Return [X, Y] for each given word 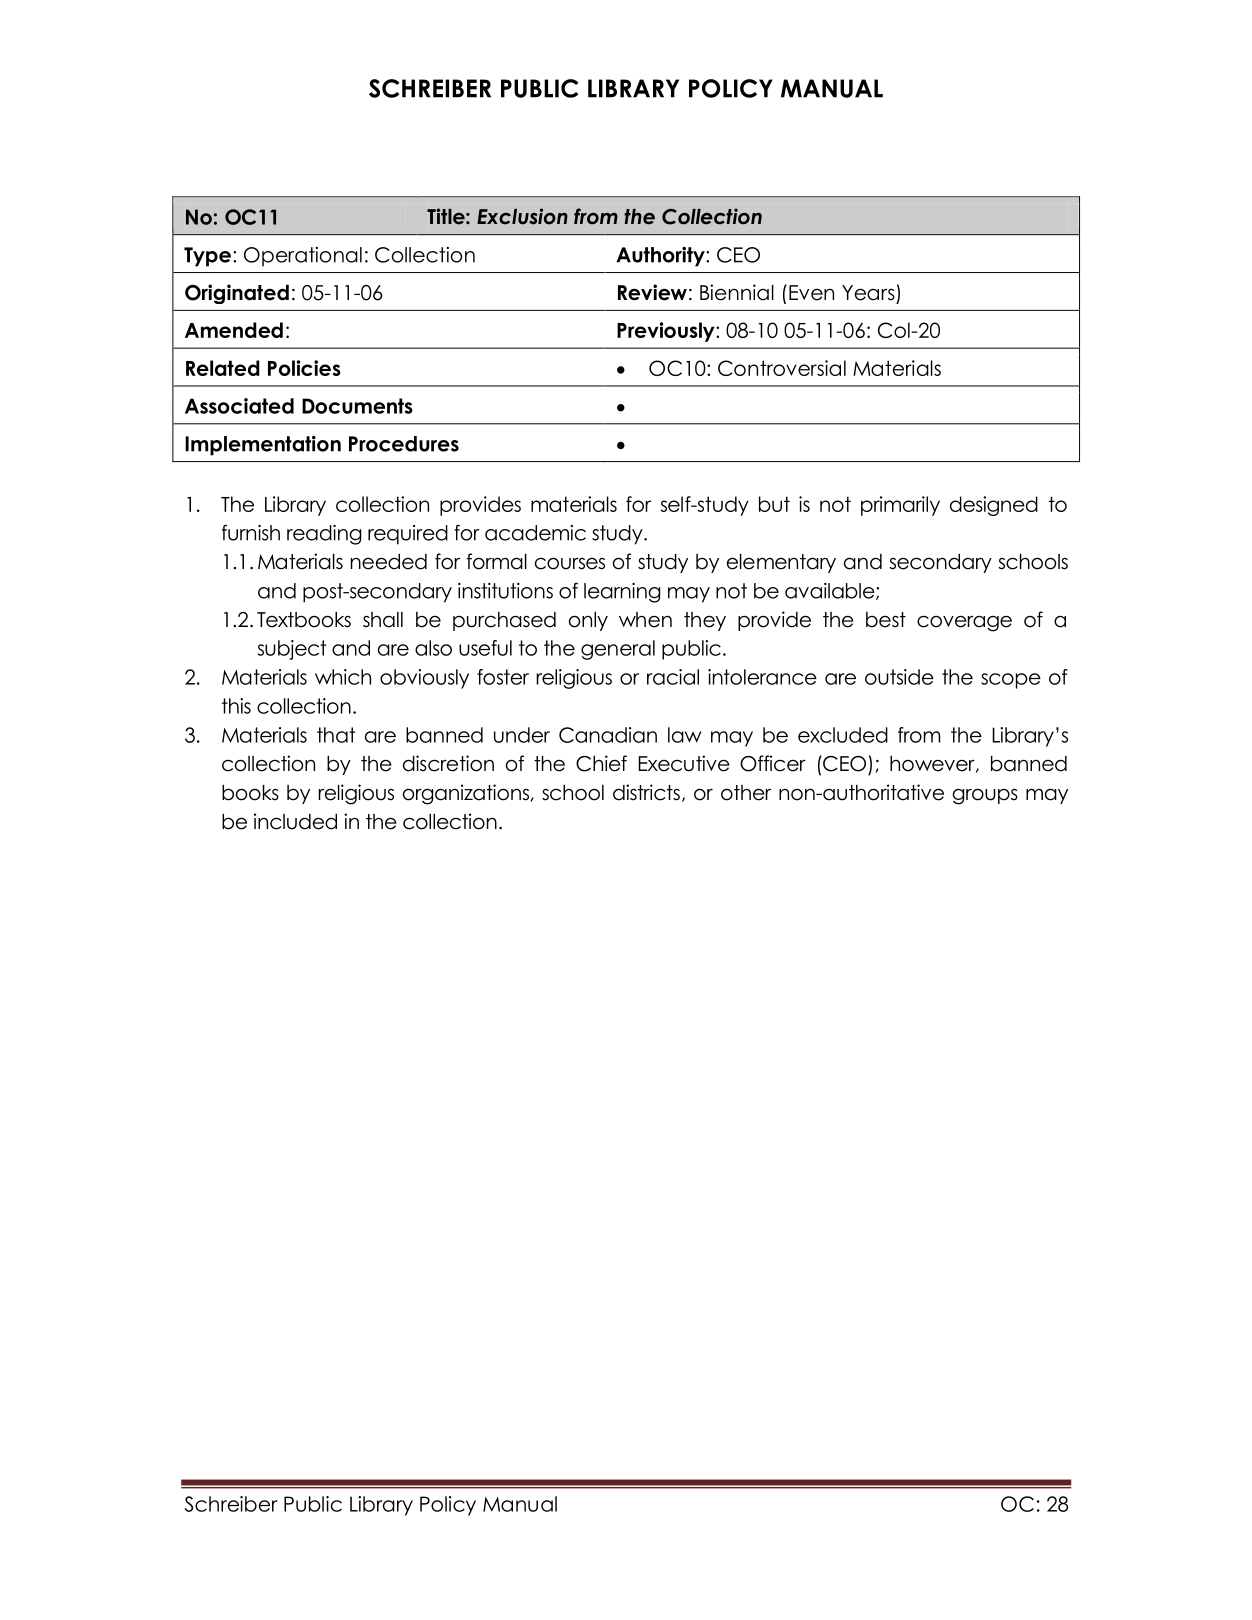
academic [535, 533]
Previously [667, 332]
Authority [661, 257]
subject [292, 650]
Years [868, 293]
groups [985, 796]
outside [899, 677]
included [295, 821]
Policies [304, 368]
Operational [303, 257]
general [618, 650]
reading [324, 535]
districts [646, 792]
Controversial [782, 368]
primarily [900, 506]
